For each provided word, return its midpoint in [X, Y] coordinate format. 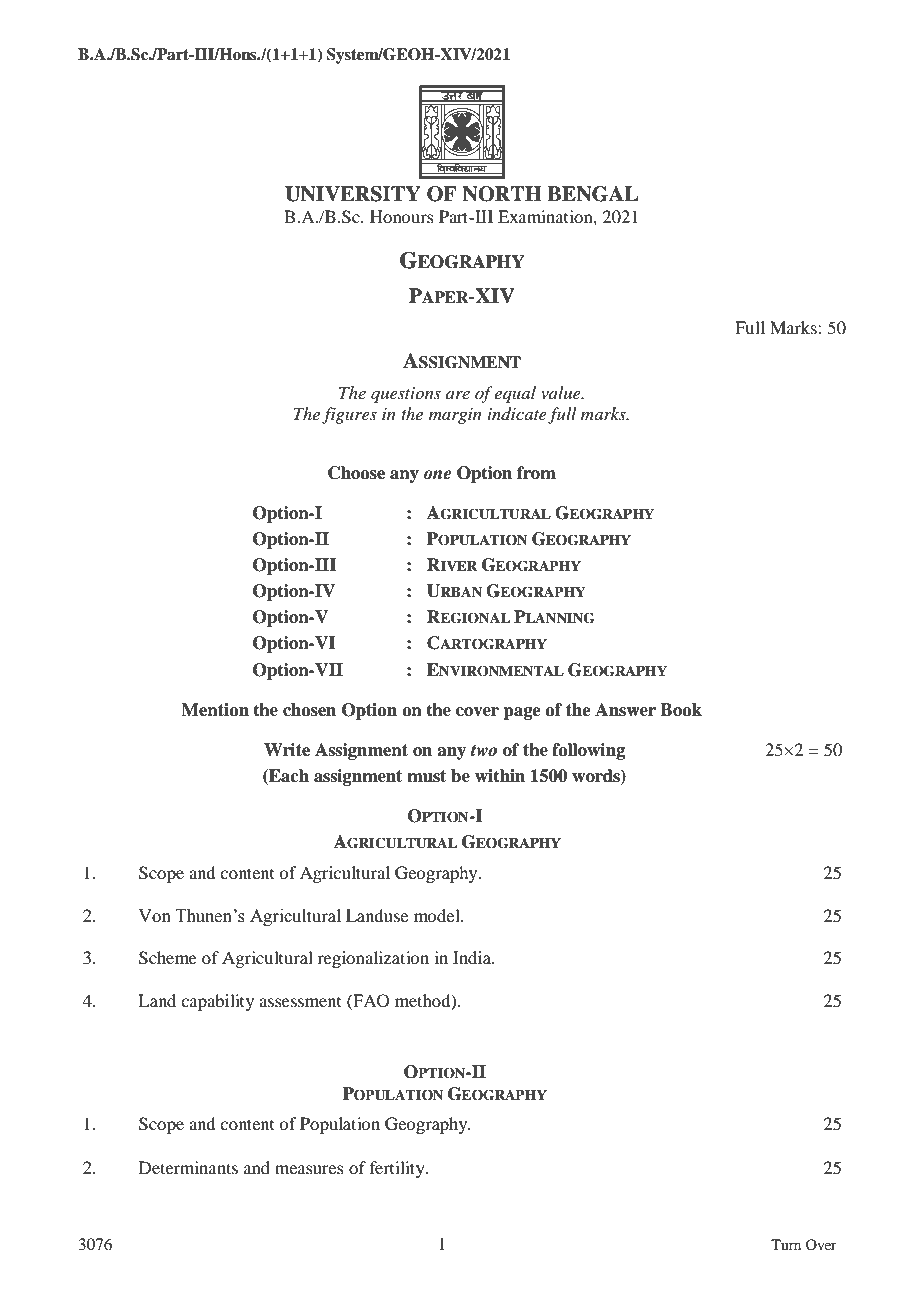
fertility [398, 1169]
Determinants [188, 1167]
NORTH [502, 194]
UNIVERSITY [353, 194]
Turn [786, 1244]
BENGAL [592, 194]
